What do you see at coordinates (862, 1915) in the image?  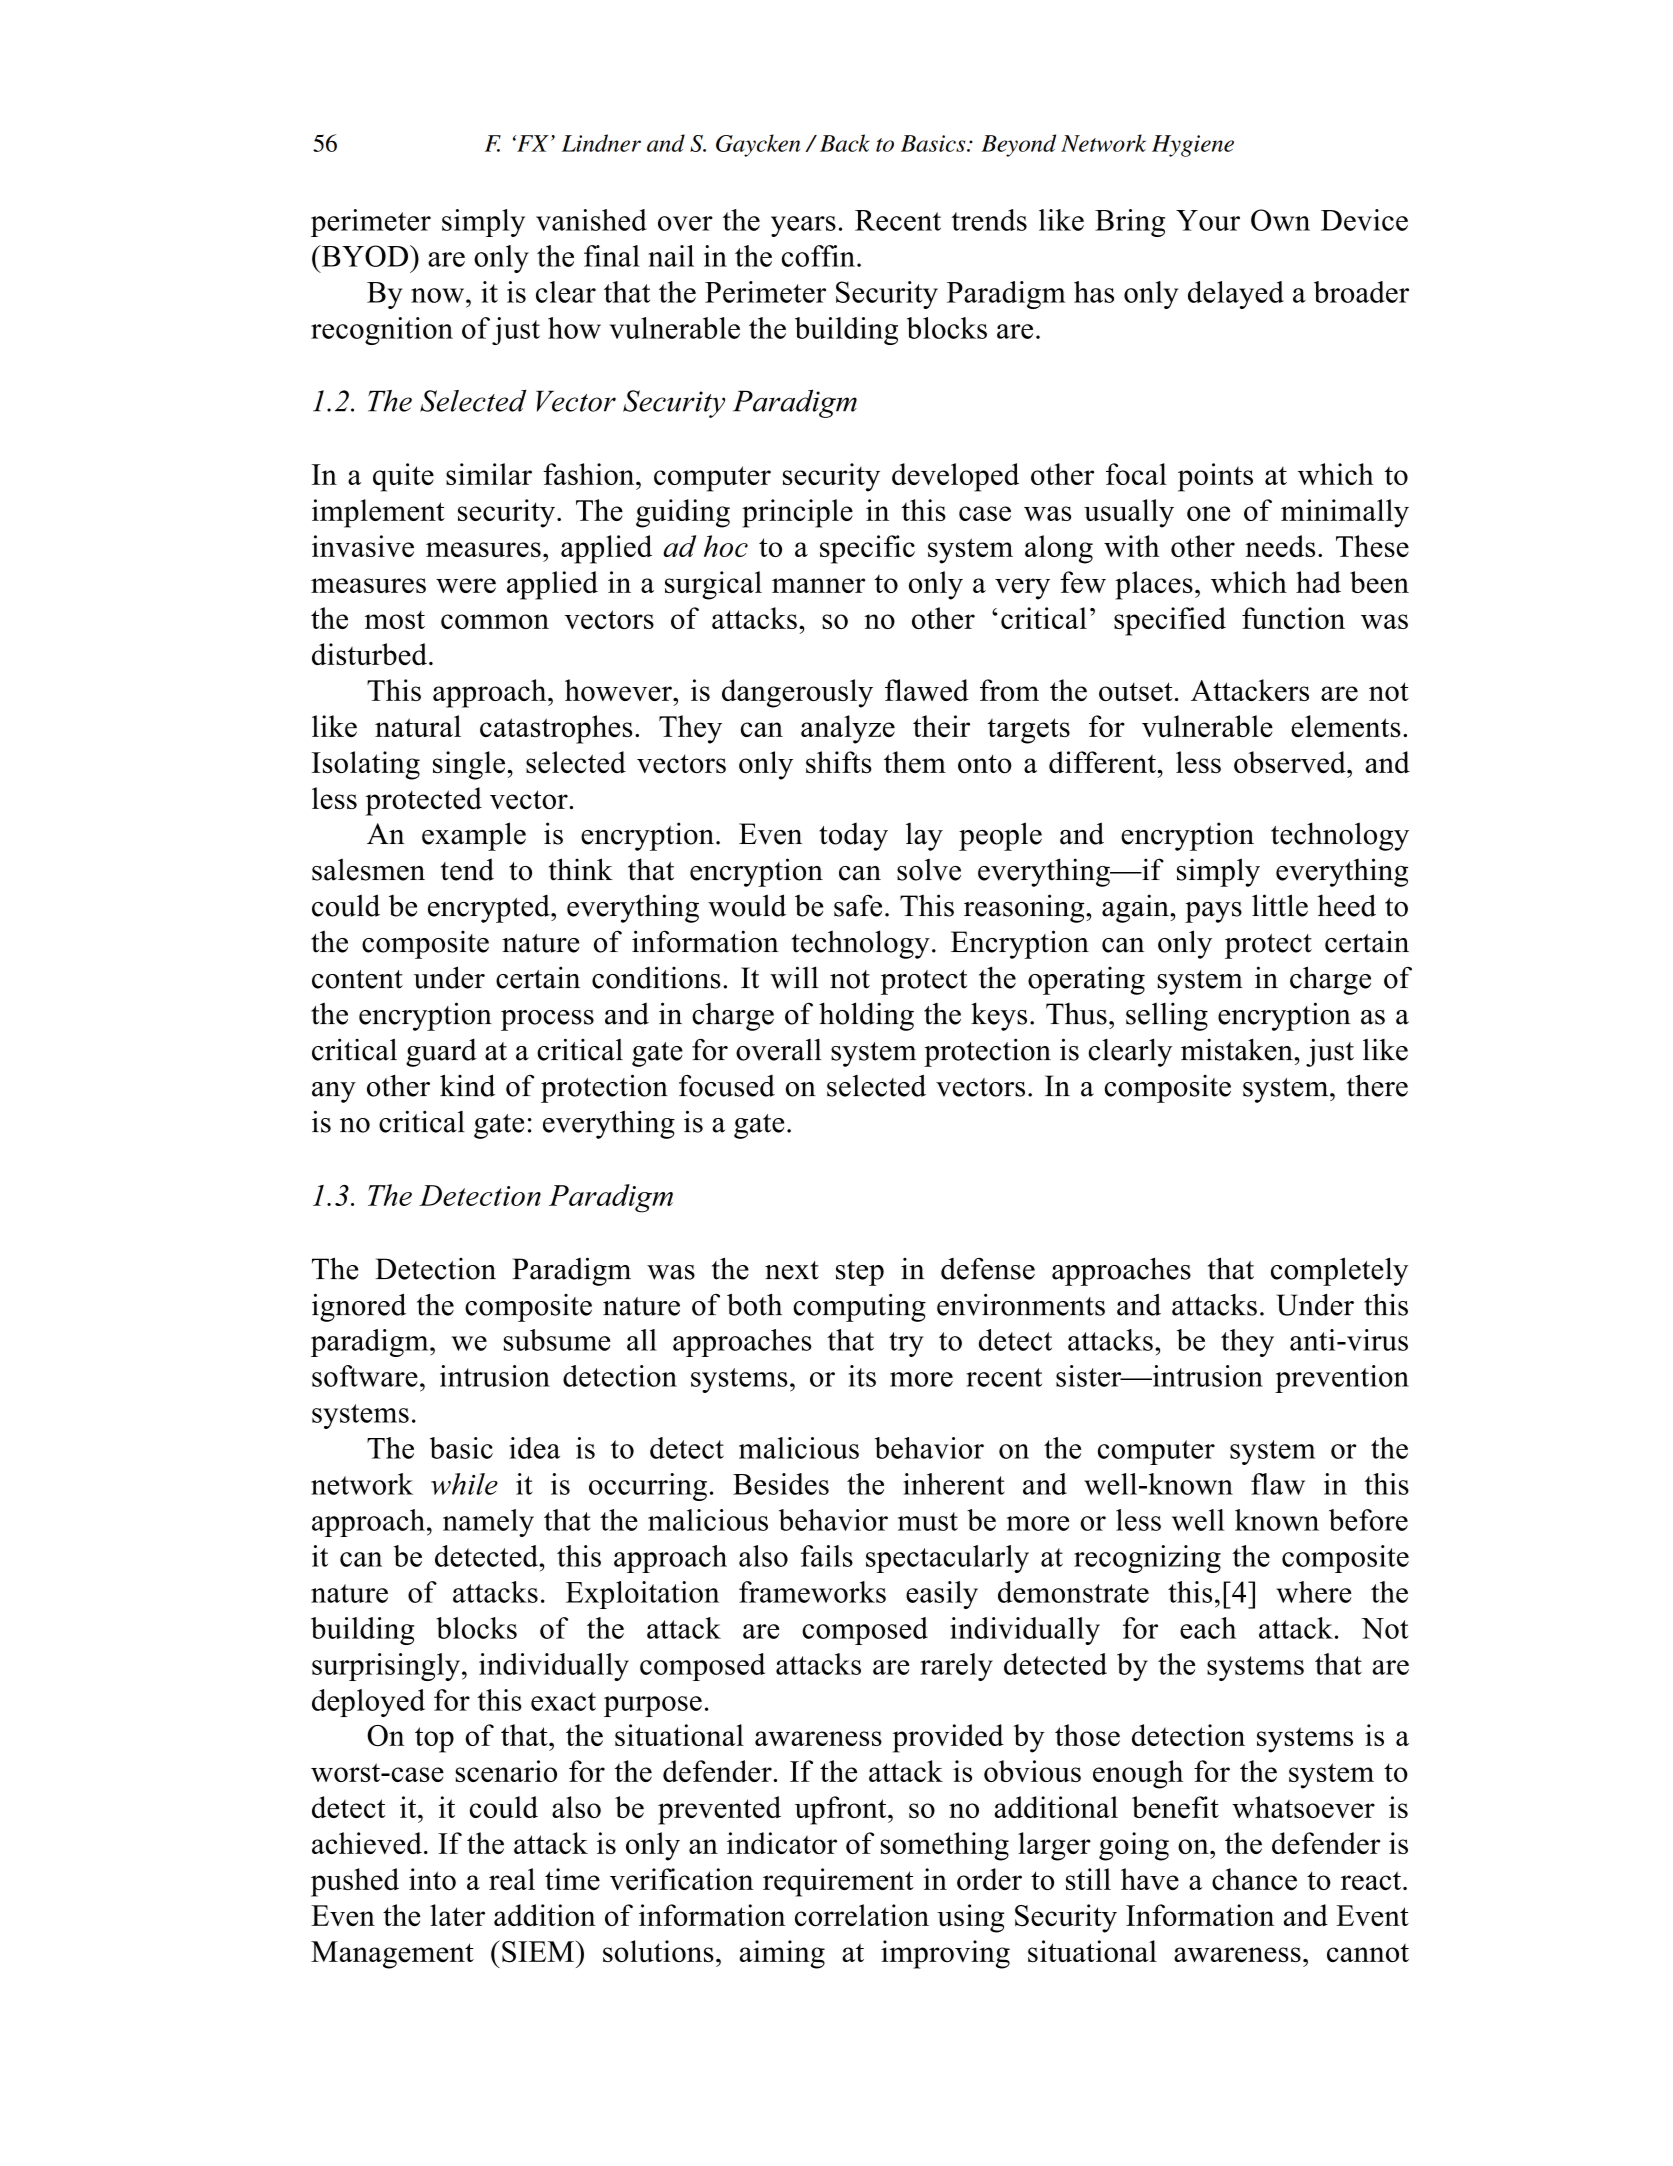 I see `correlation` at bounding box center [862, 1915].
